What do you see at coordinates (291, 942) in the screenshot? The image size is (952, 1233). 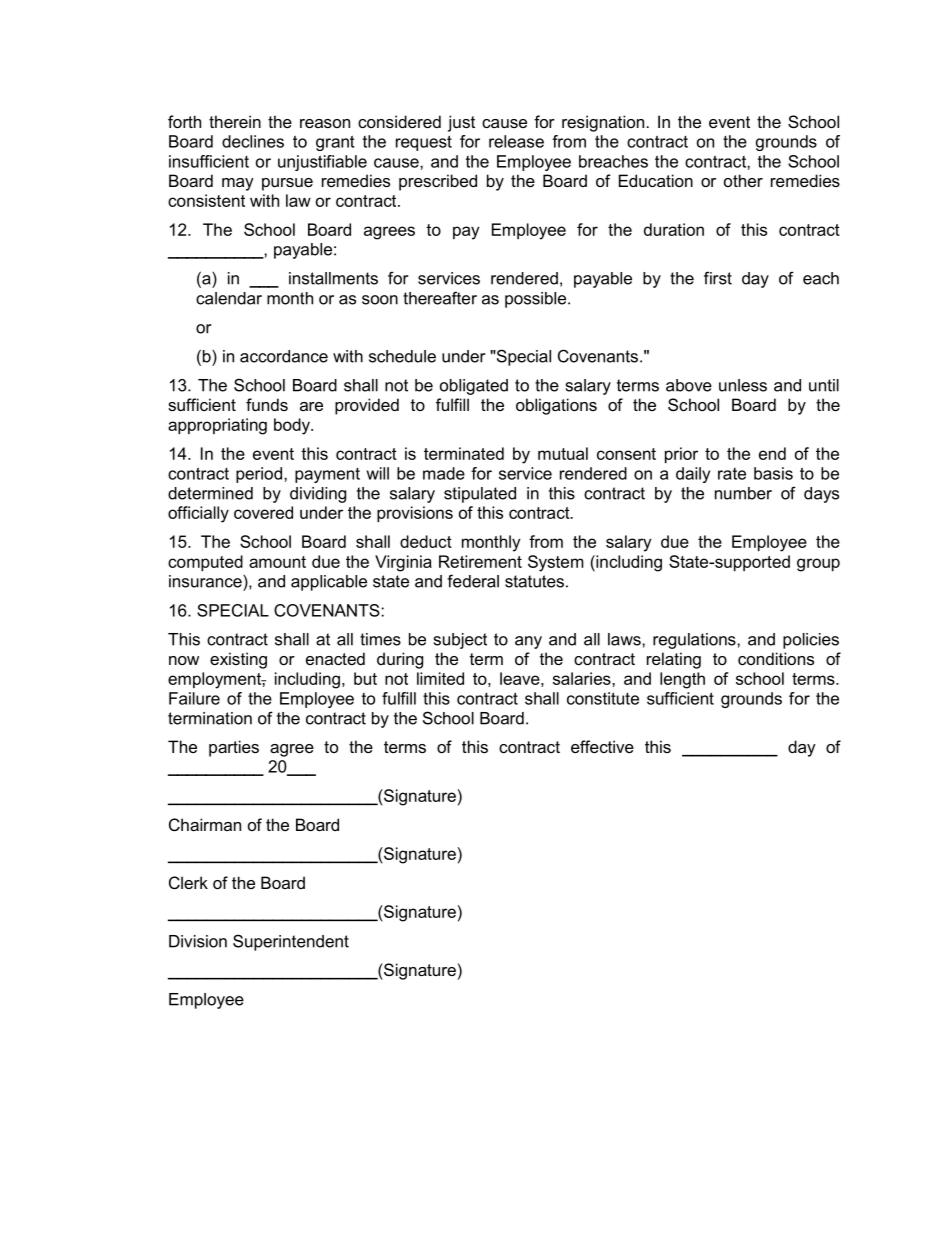 I see `Superintendent` at bounding box center [291, 942].
